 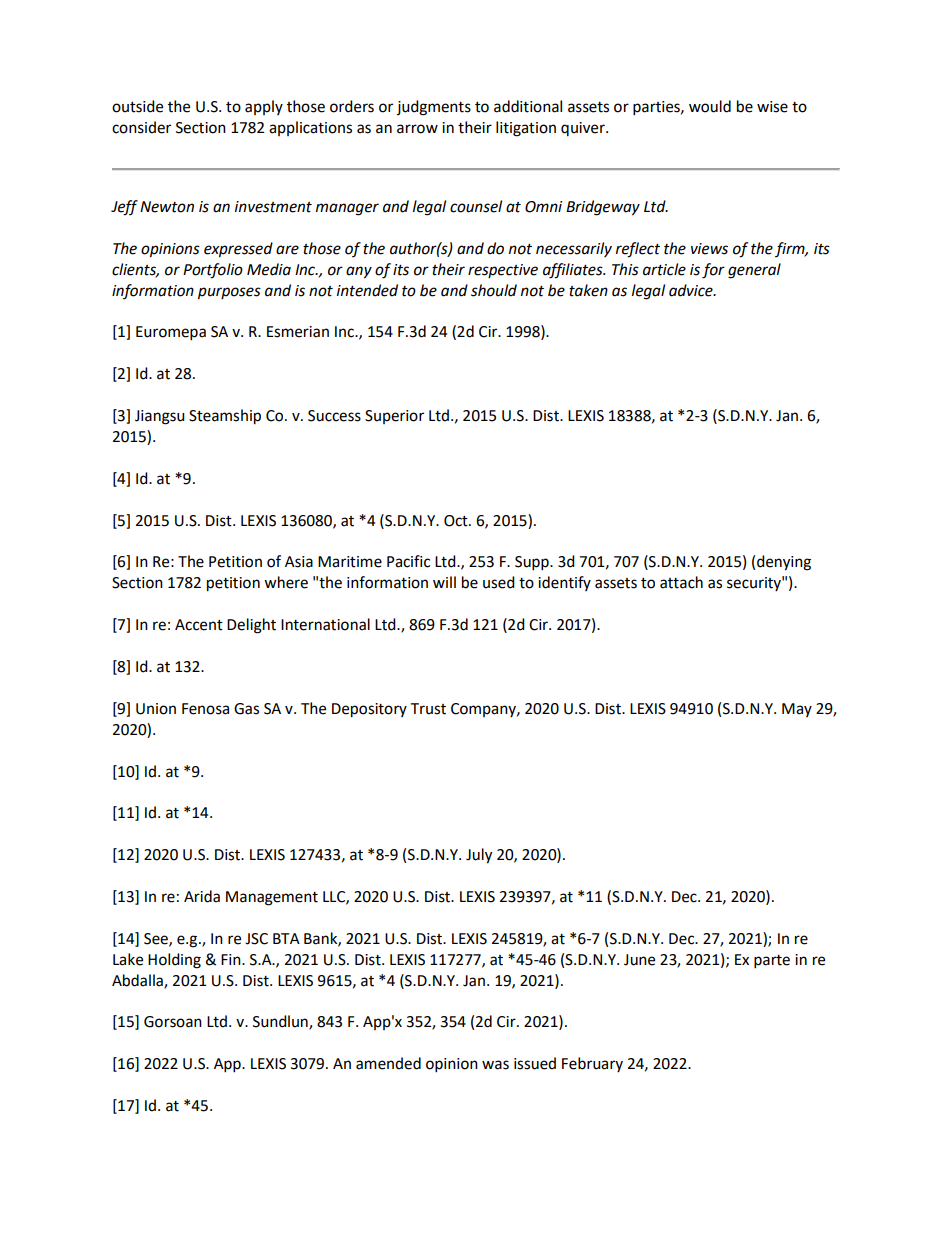 I want to click on May, so click(x=797, y=710).
